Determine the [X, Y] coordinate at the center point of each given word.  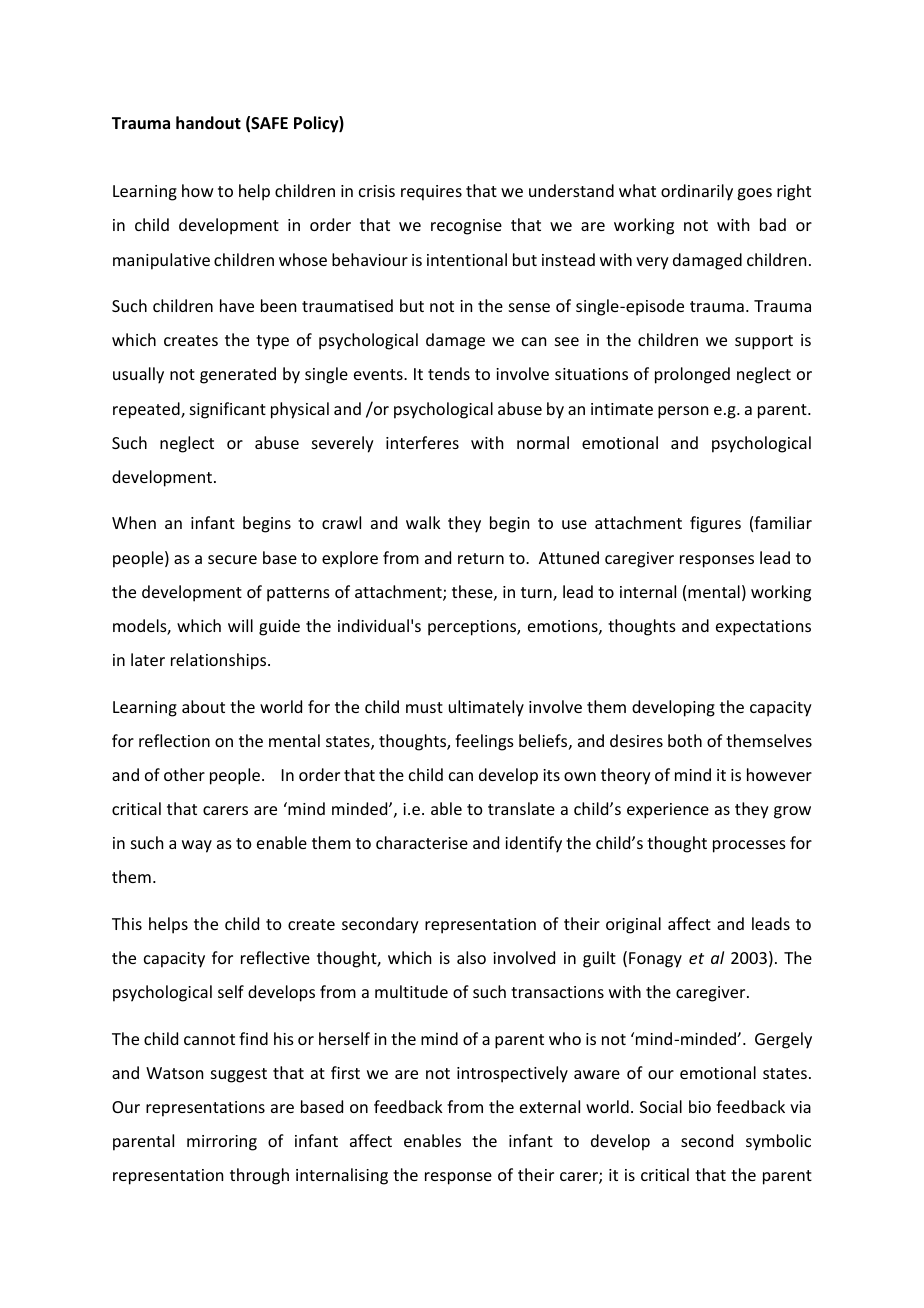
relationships [220, 661]
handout [208, 123]
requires [431, 193]
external [550, 1106]
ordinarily [697, 192]
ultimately [486, 708]
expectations [763, 628]
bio [700, 1106]
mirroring [222, 1143]
